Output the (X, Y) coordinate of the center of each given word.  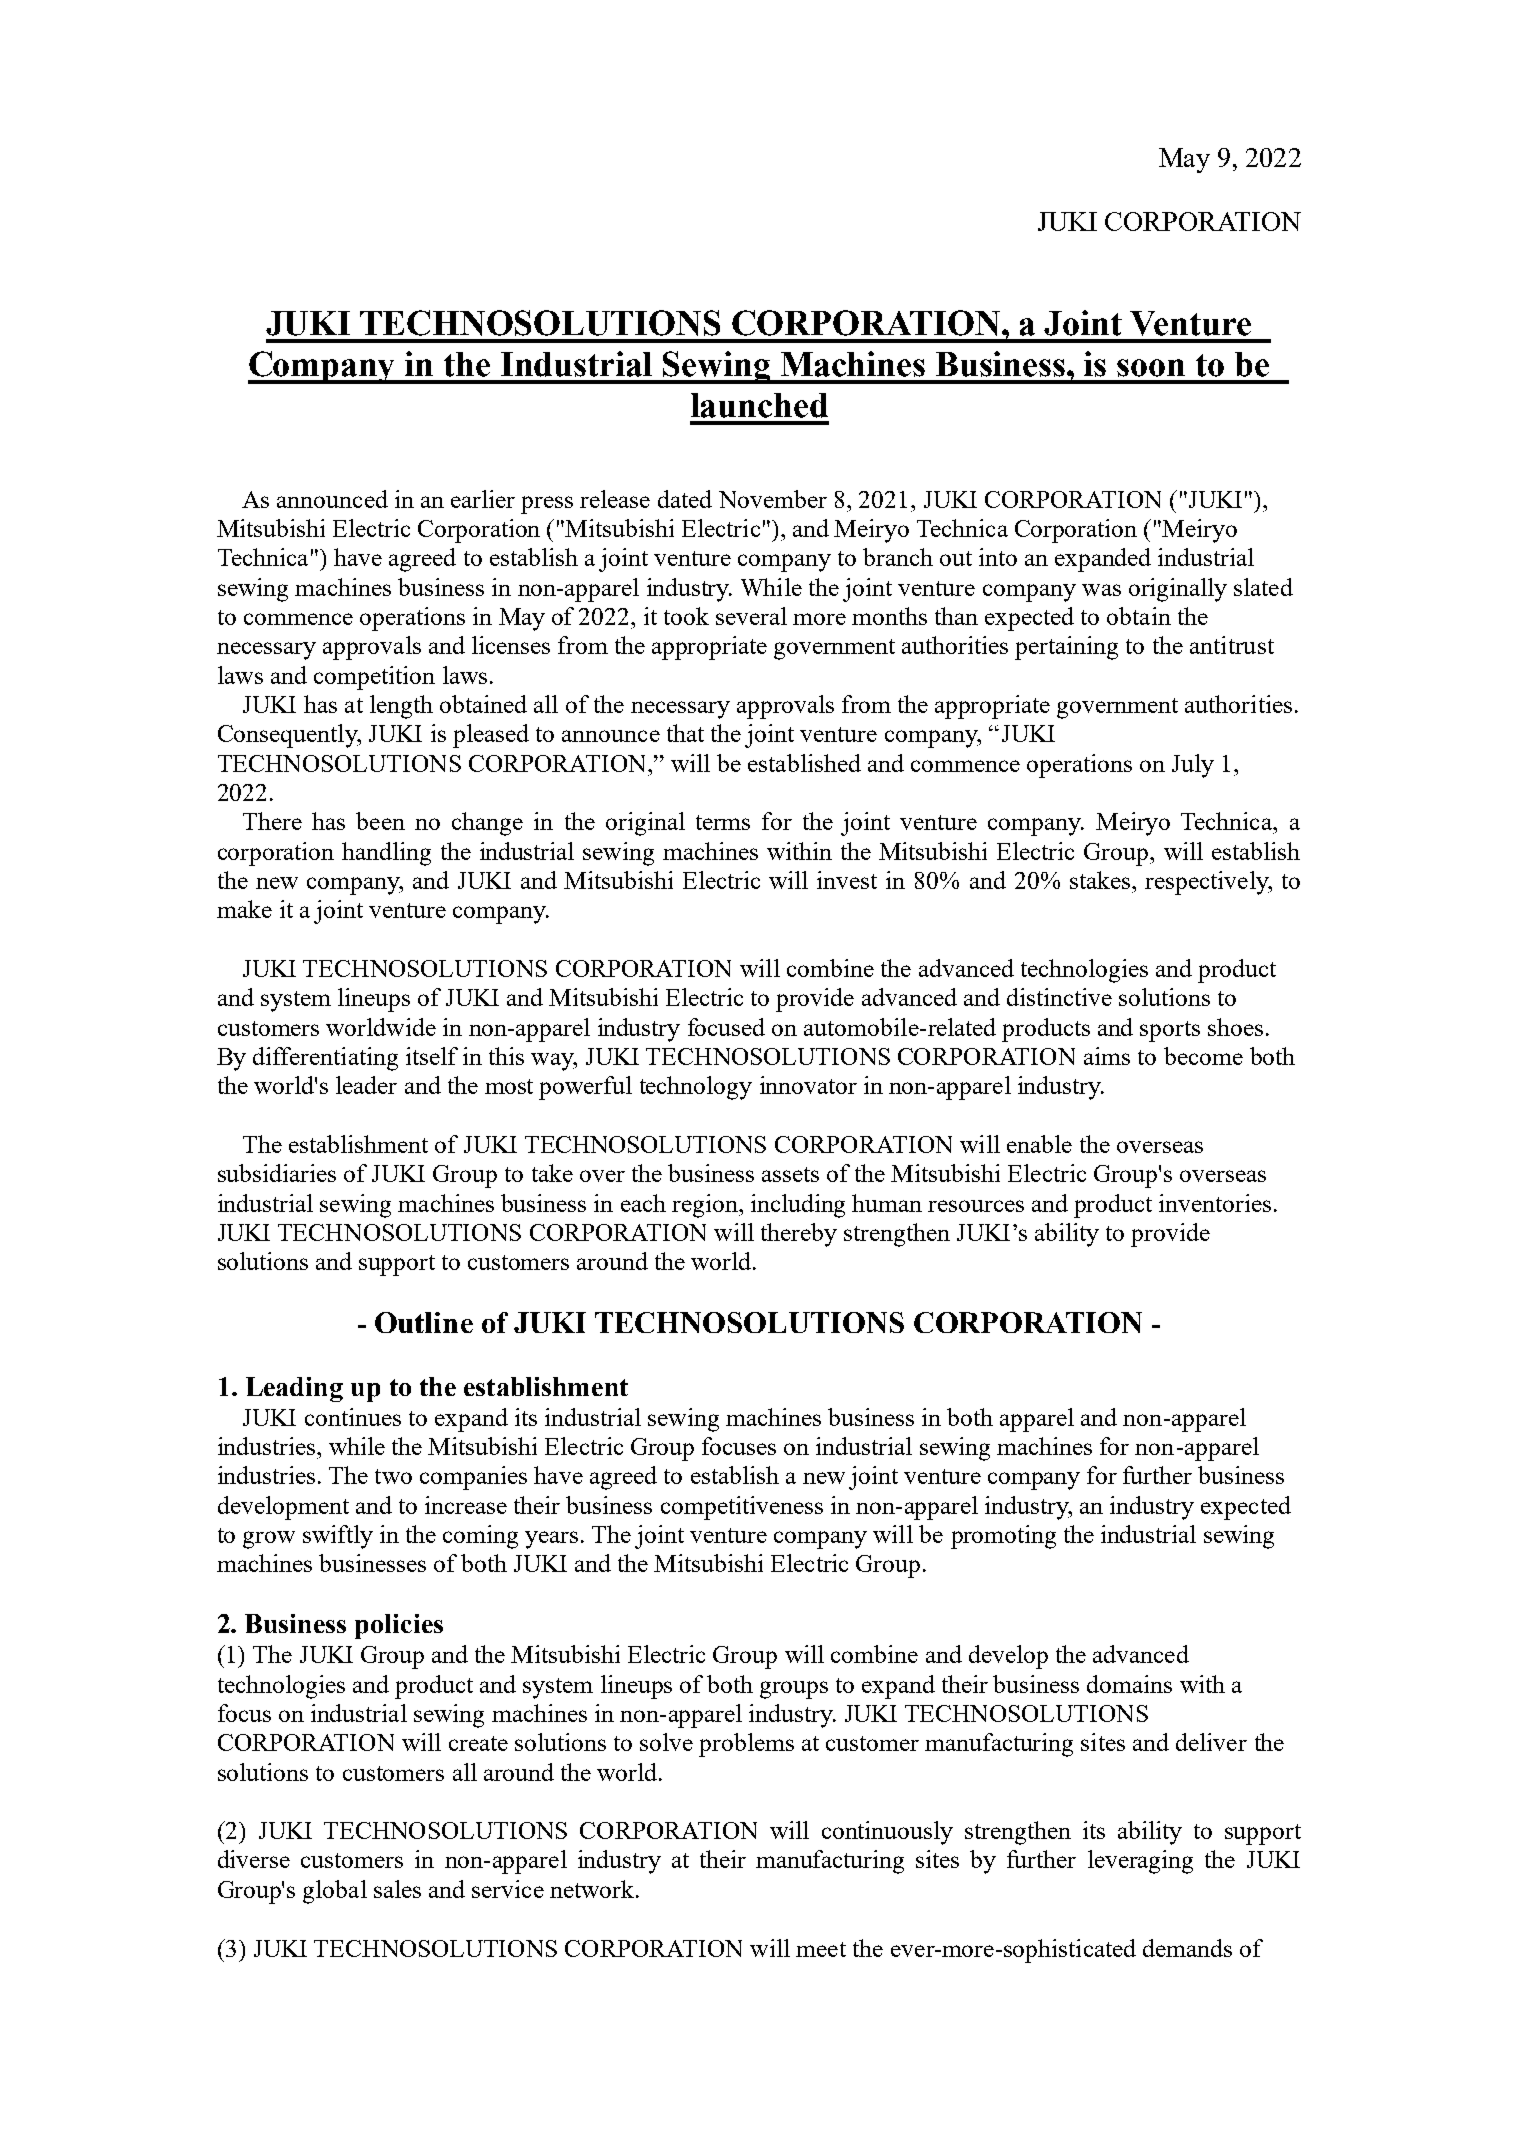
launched (759, 405)
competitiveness (742, 1508)
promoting (1003, 1537)
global (335, 1892)
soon (1151, 368)
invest (847, 880)
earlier (483, 499)
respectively (1208, 883)
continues (353, 1417)
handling (386, 854)
